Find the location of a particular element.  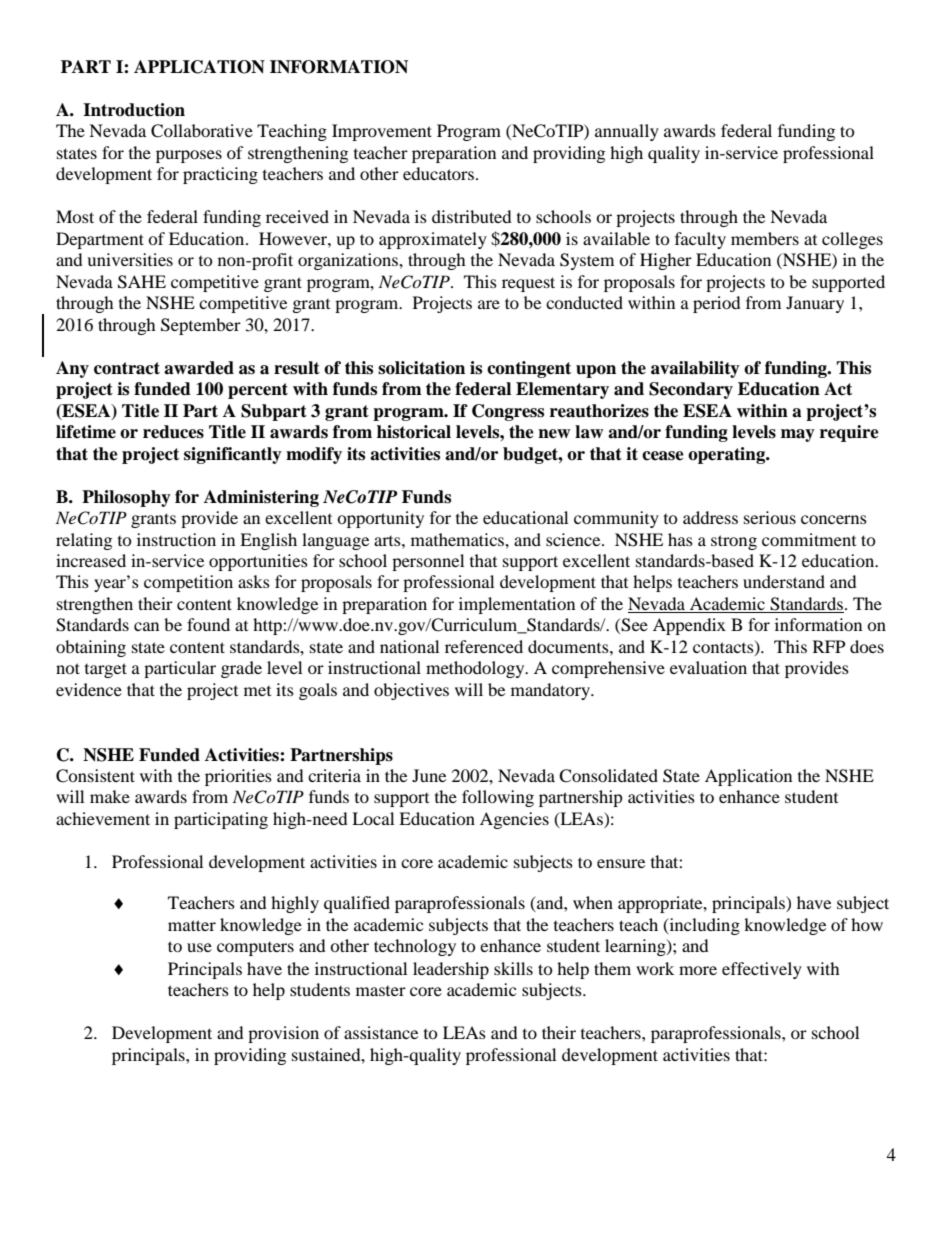

personnel is located at coordinates (428, 562).
